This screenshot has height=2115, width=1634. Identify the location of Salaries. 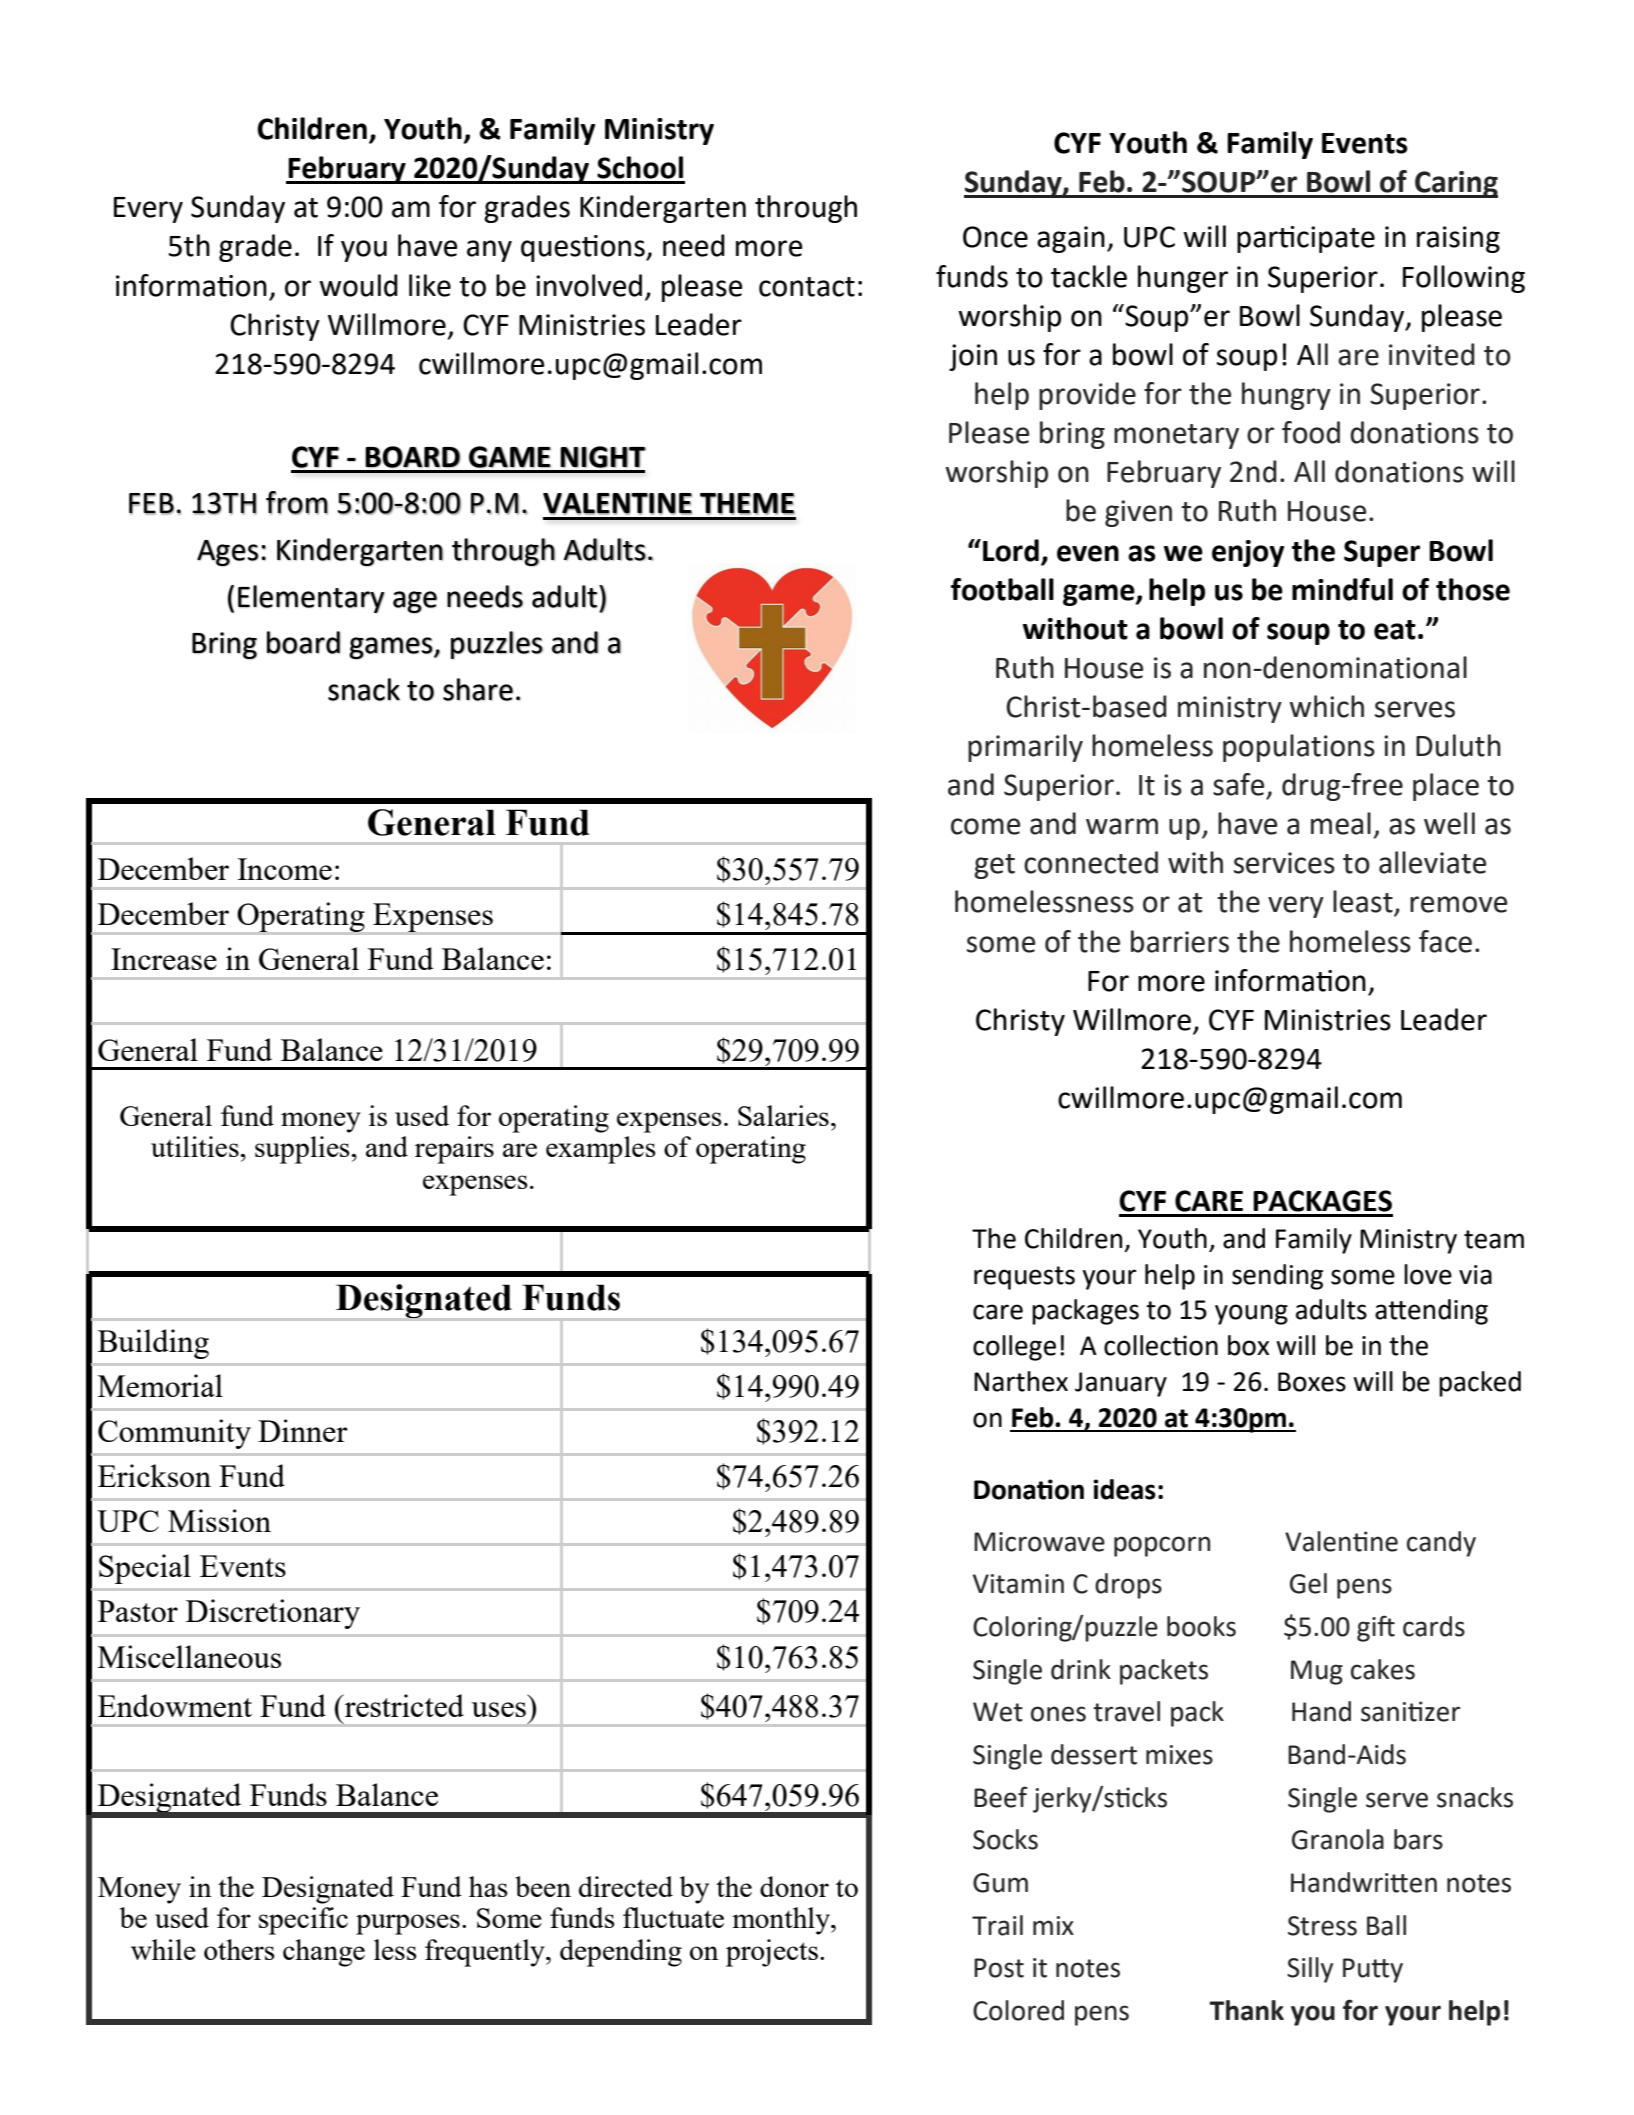
(783, 1115).
